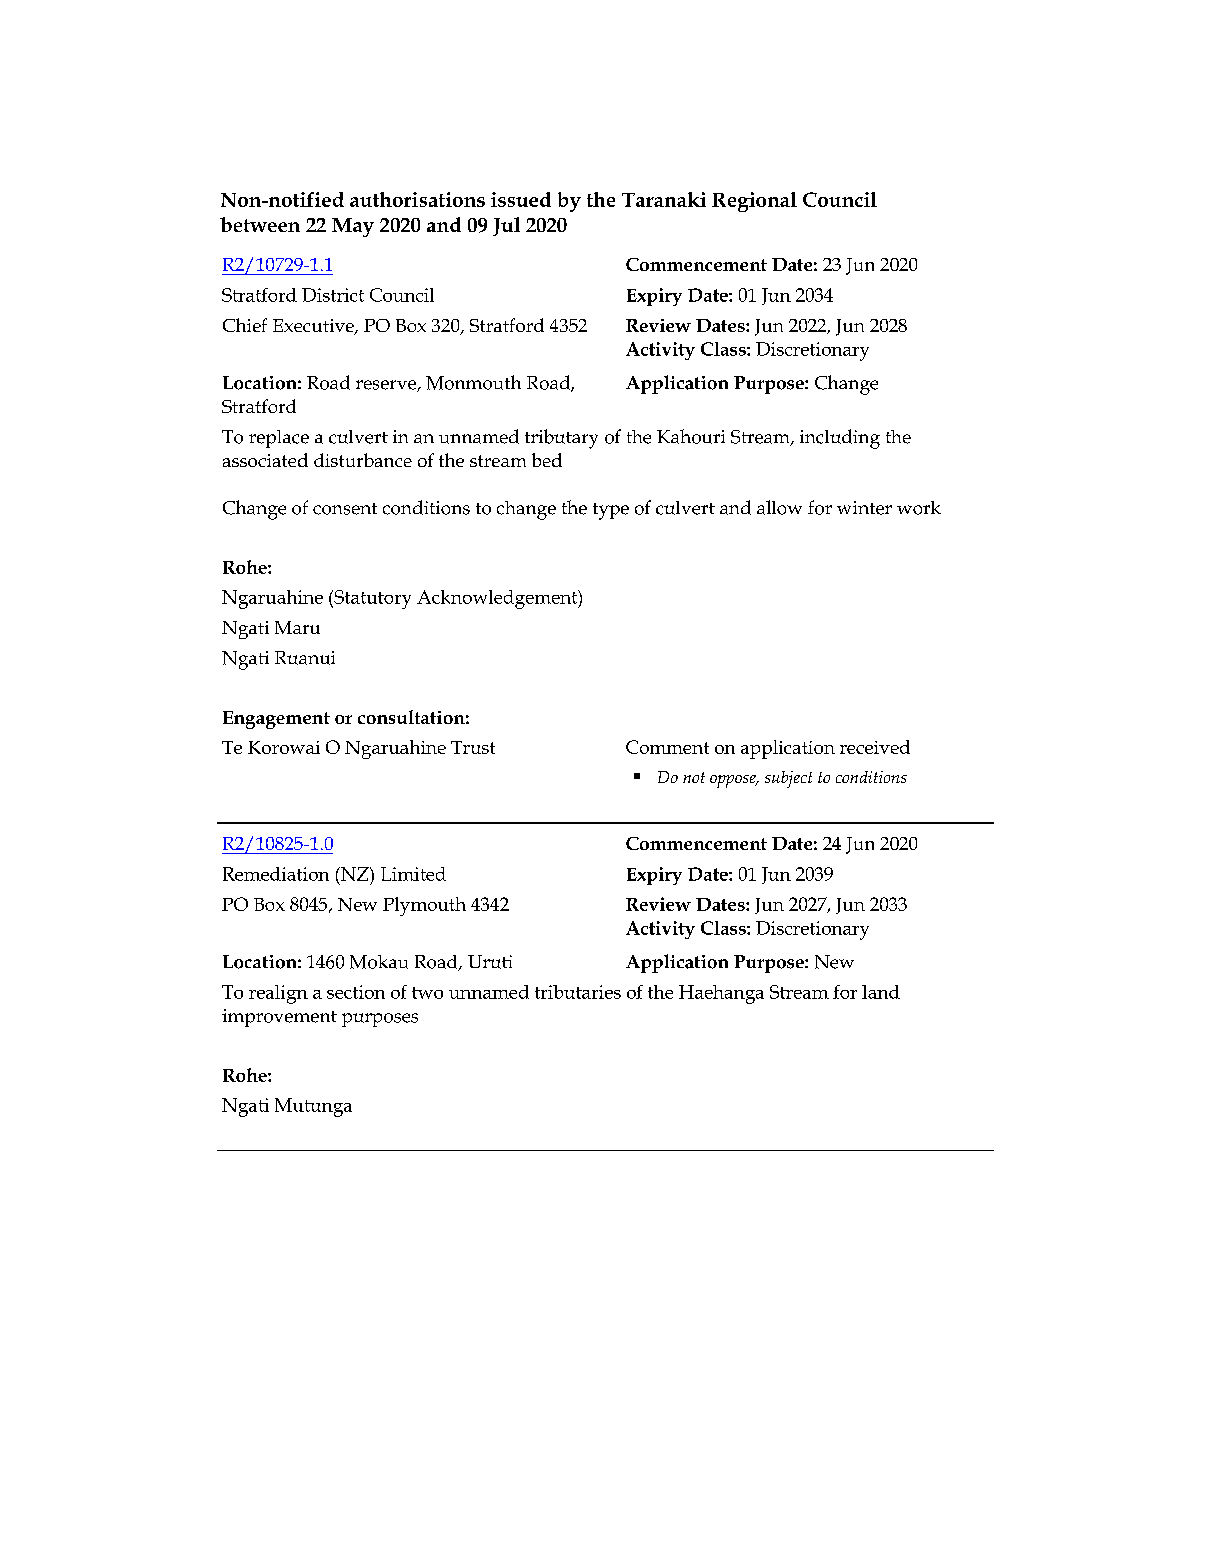 The width and height of the page is (1211, 1567). What do you see at coordinates (561, 439) in the page?
I see `tributary` at bounding box center [561, 439].
